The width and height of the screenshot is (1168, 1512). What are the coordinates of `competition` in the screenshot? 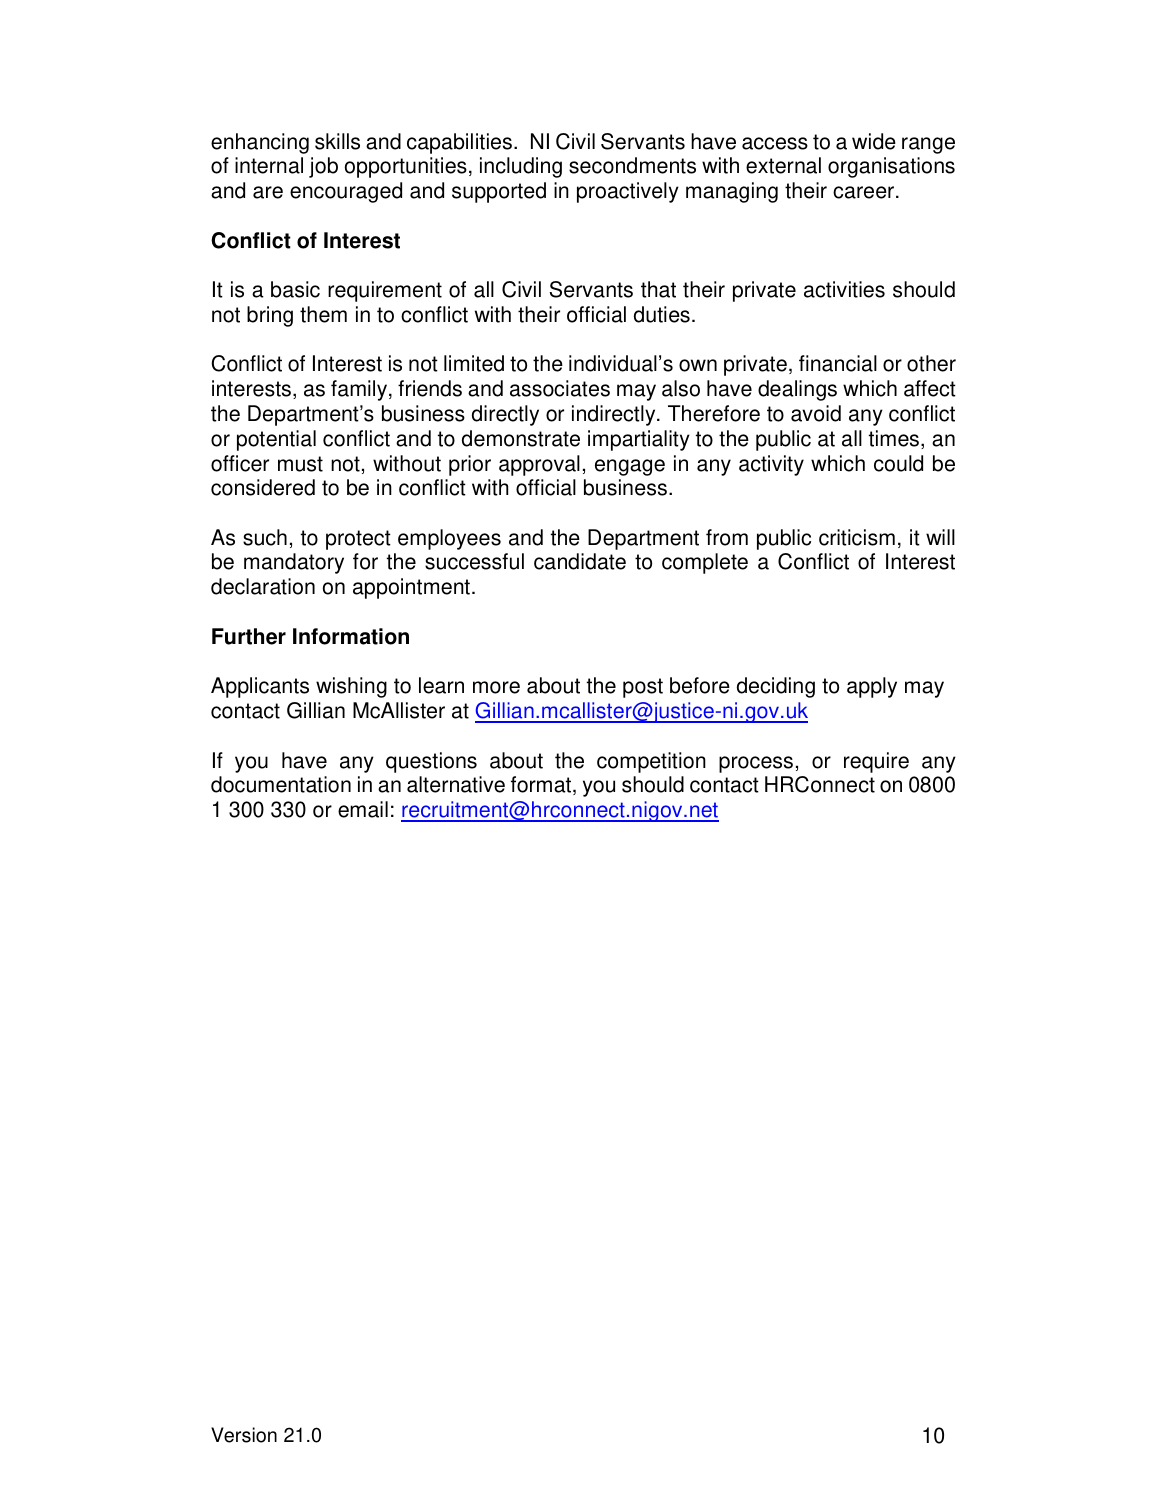 It's located at (651, 762).
